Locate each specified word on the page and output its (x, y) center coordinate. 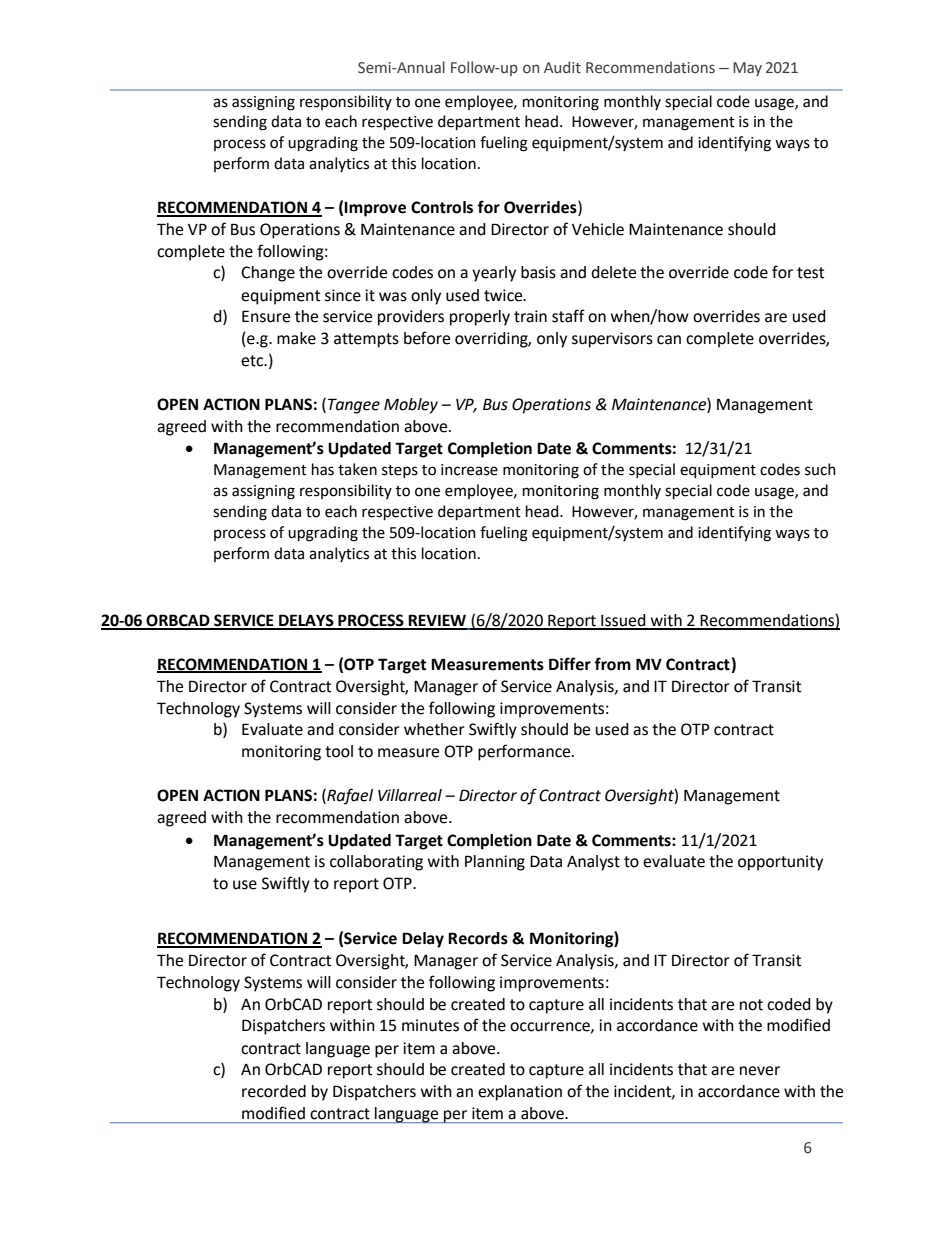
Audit (562, 67)
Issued (623, 621)
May (747, 69)
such (820, 469)
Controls (442, 207)
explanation (520, 1093)
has (323, 469)
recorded (274, 1091)
